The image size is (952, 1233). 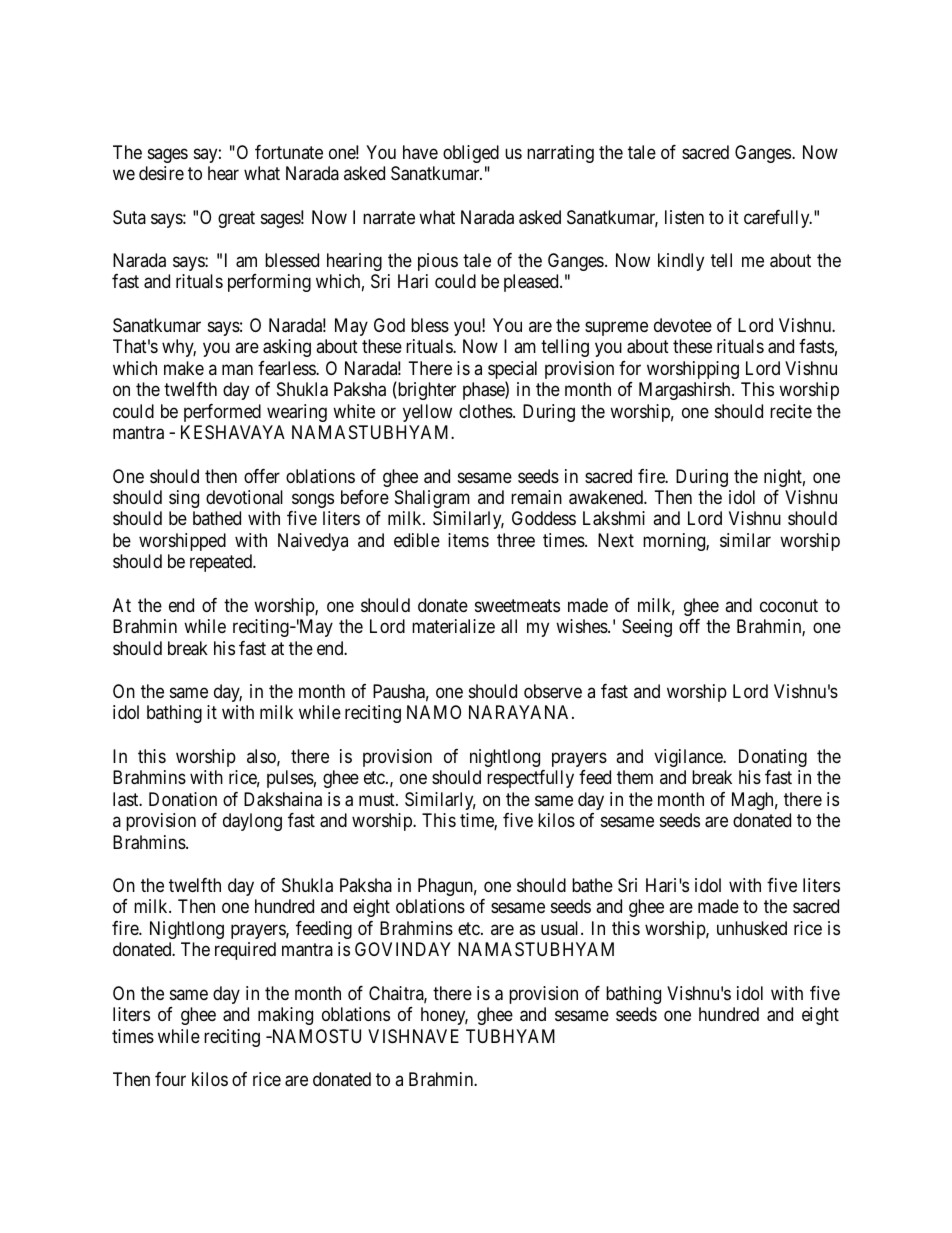 What do you see at coordinates (791, 411) in the screenshot?
I see `recite` at bounding box center [791, 411].
